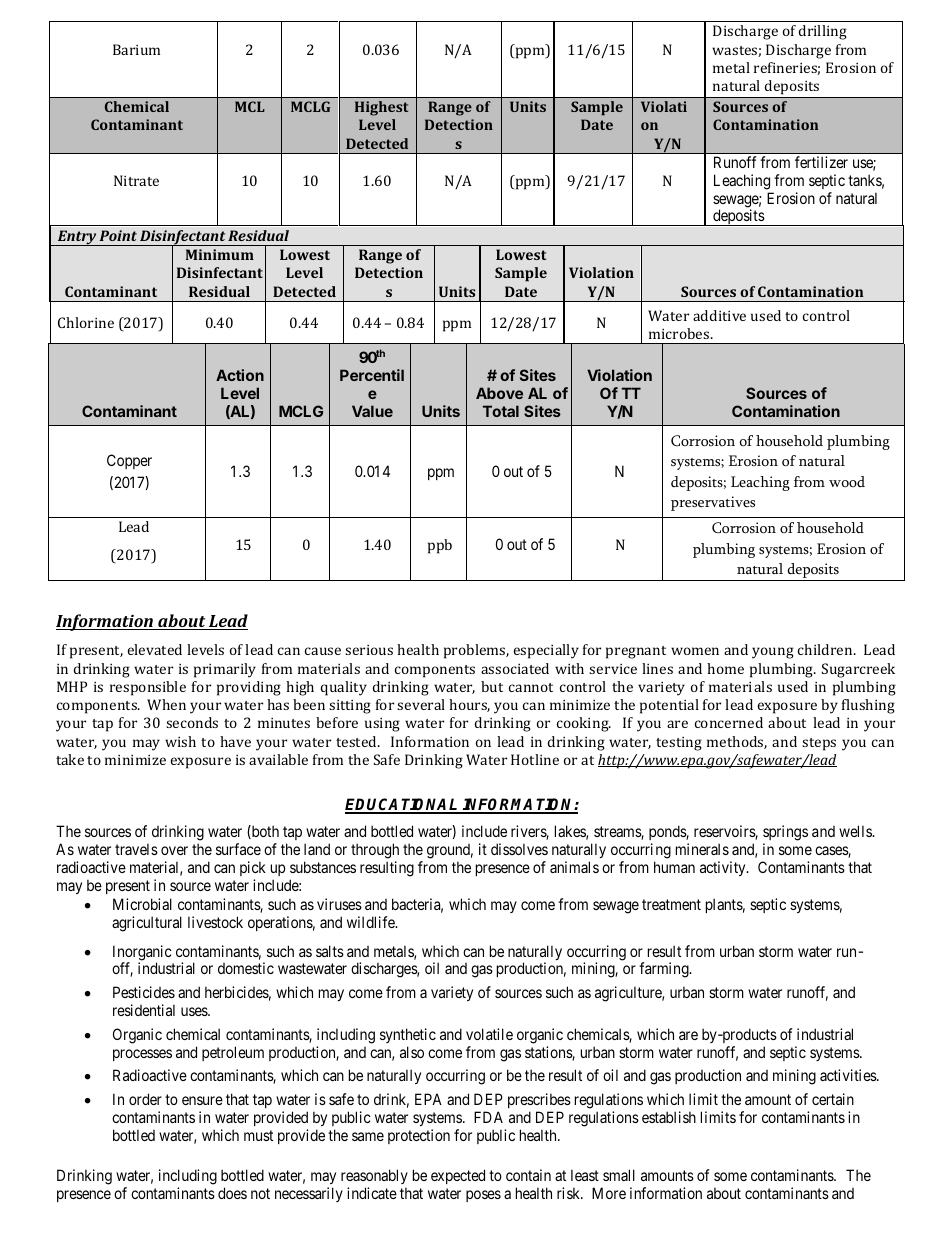  What do you see at coordinates (821, 162) in the screenshot?
I see `fertilizer` at bounding box center [821, 162].
